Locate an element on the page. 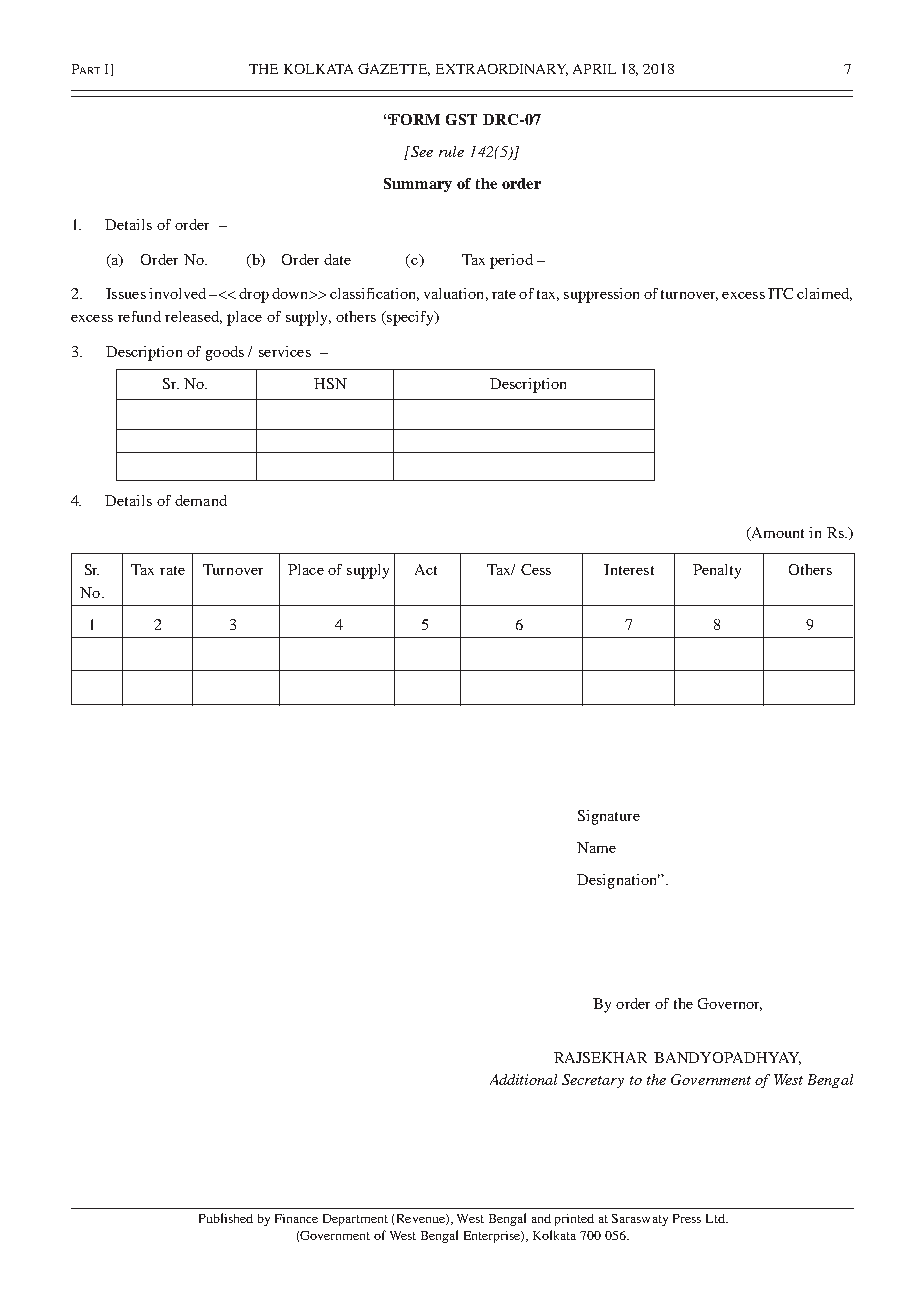 Image resolution: width=924 pixels, height=1308 pixels. Governor is located at coordinates (730, 1004).
